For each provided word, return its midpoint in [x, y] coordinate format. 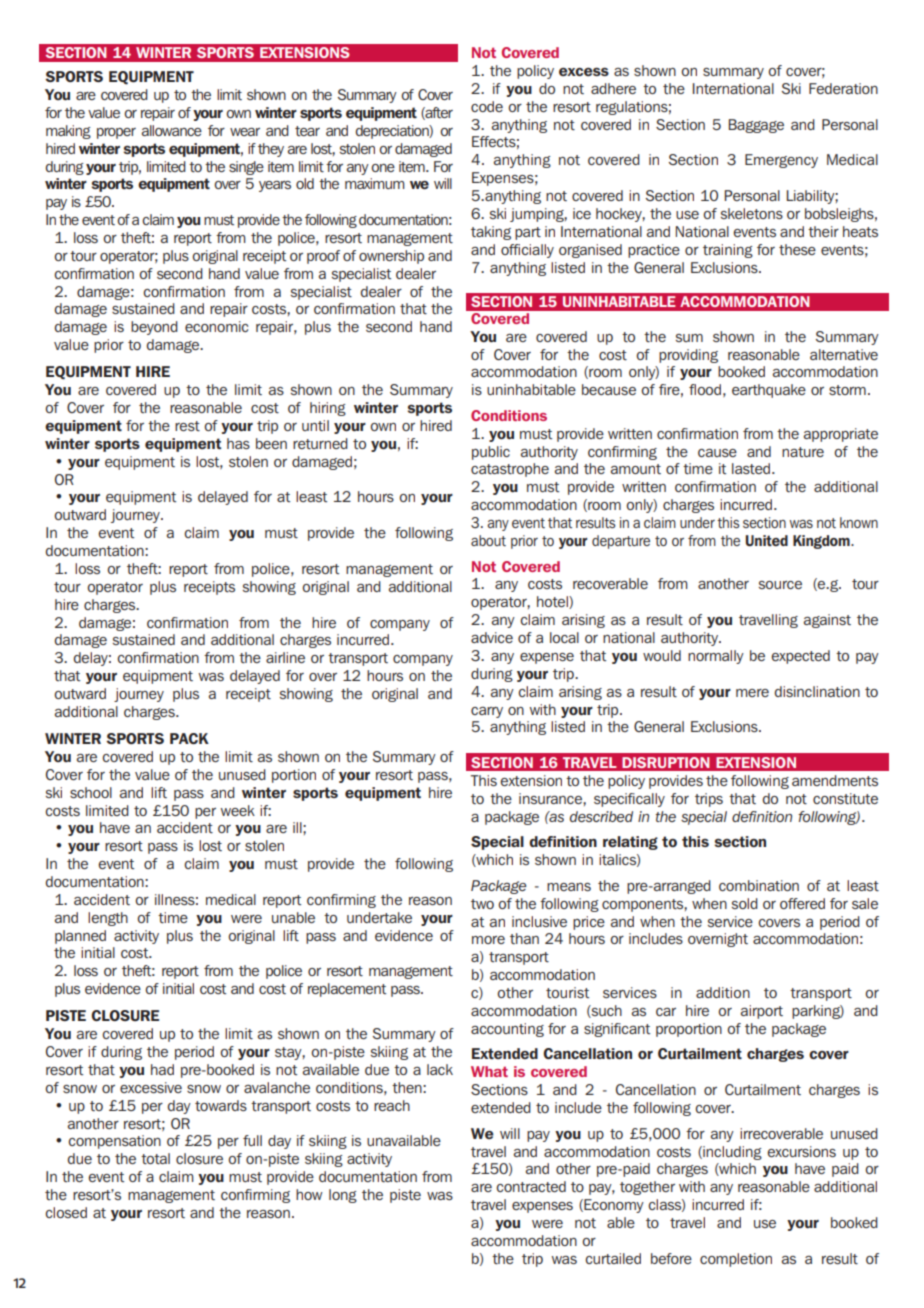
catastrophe [510, 470]
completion [736, 1260]
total [155, 1158]
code [487, 106]
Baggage [756, 126]
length [108, 919]
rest [187, 426]
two [482, 904]
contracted [531, 1186]
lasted [751, 468]
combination [759, 885]
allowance [172, 130]
